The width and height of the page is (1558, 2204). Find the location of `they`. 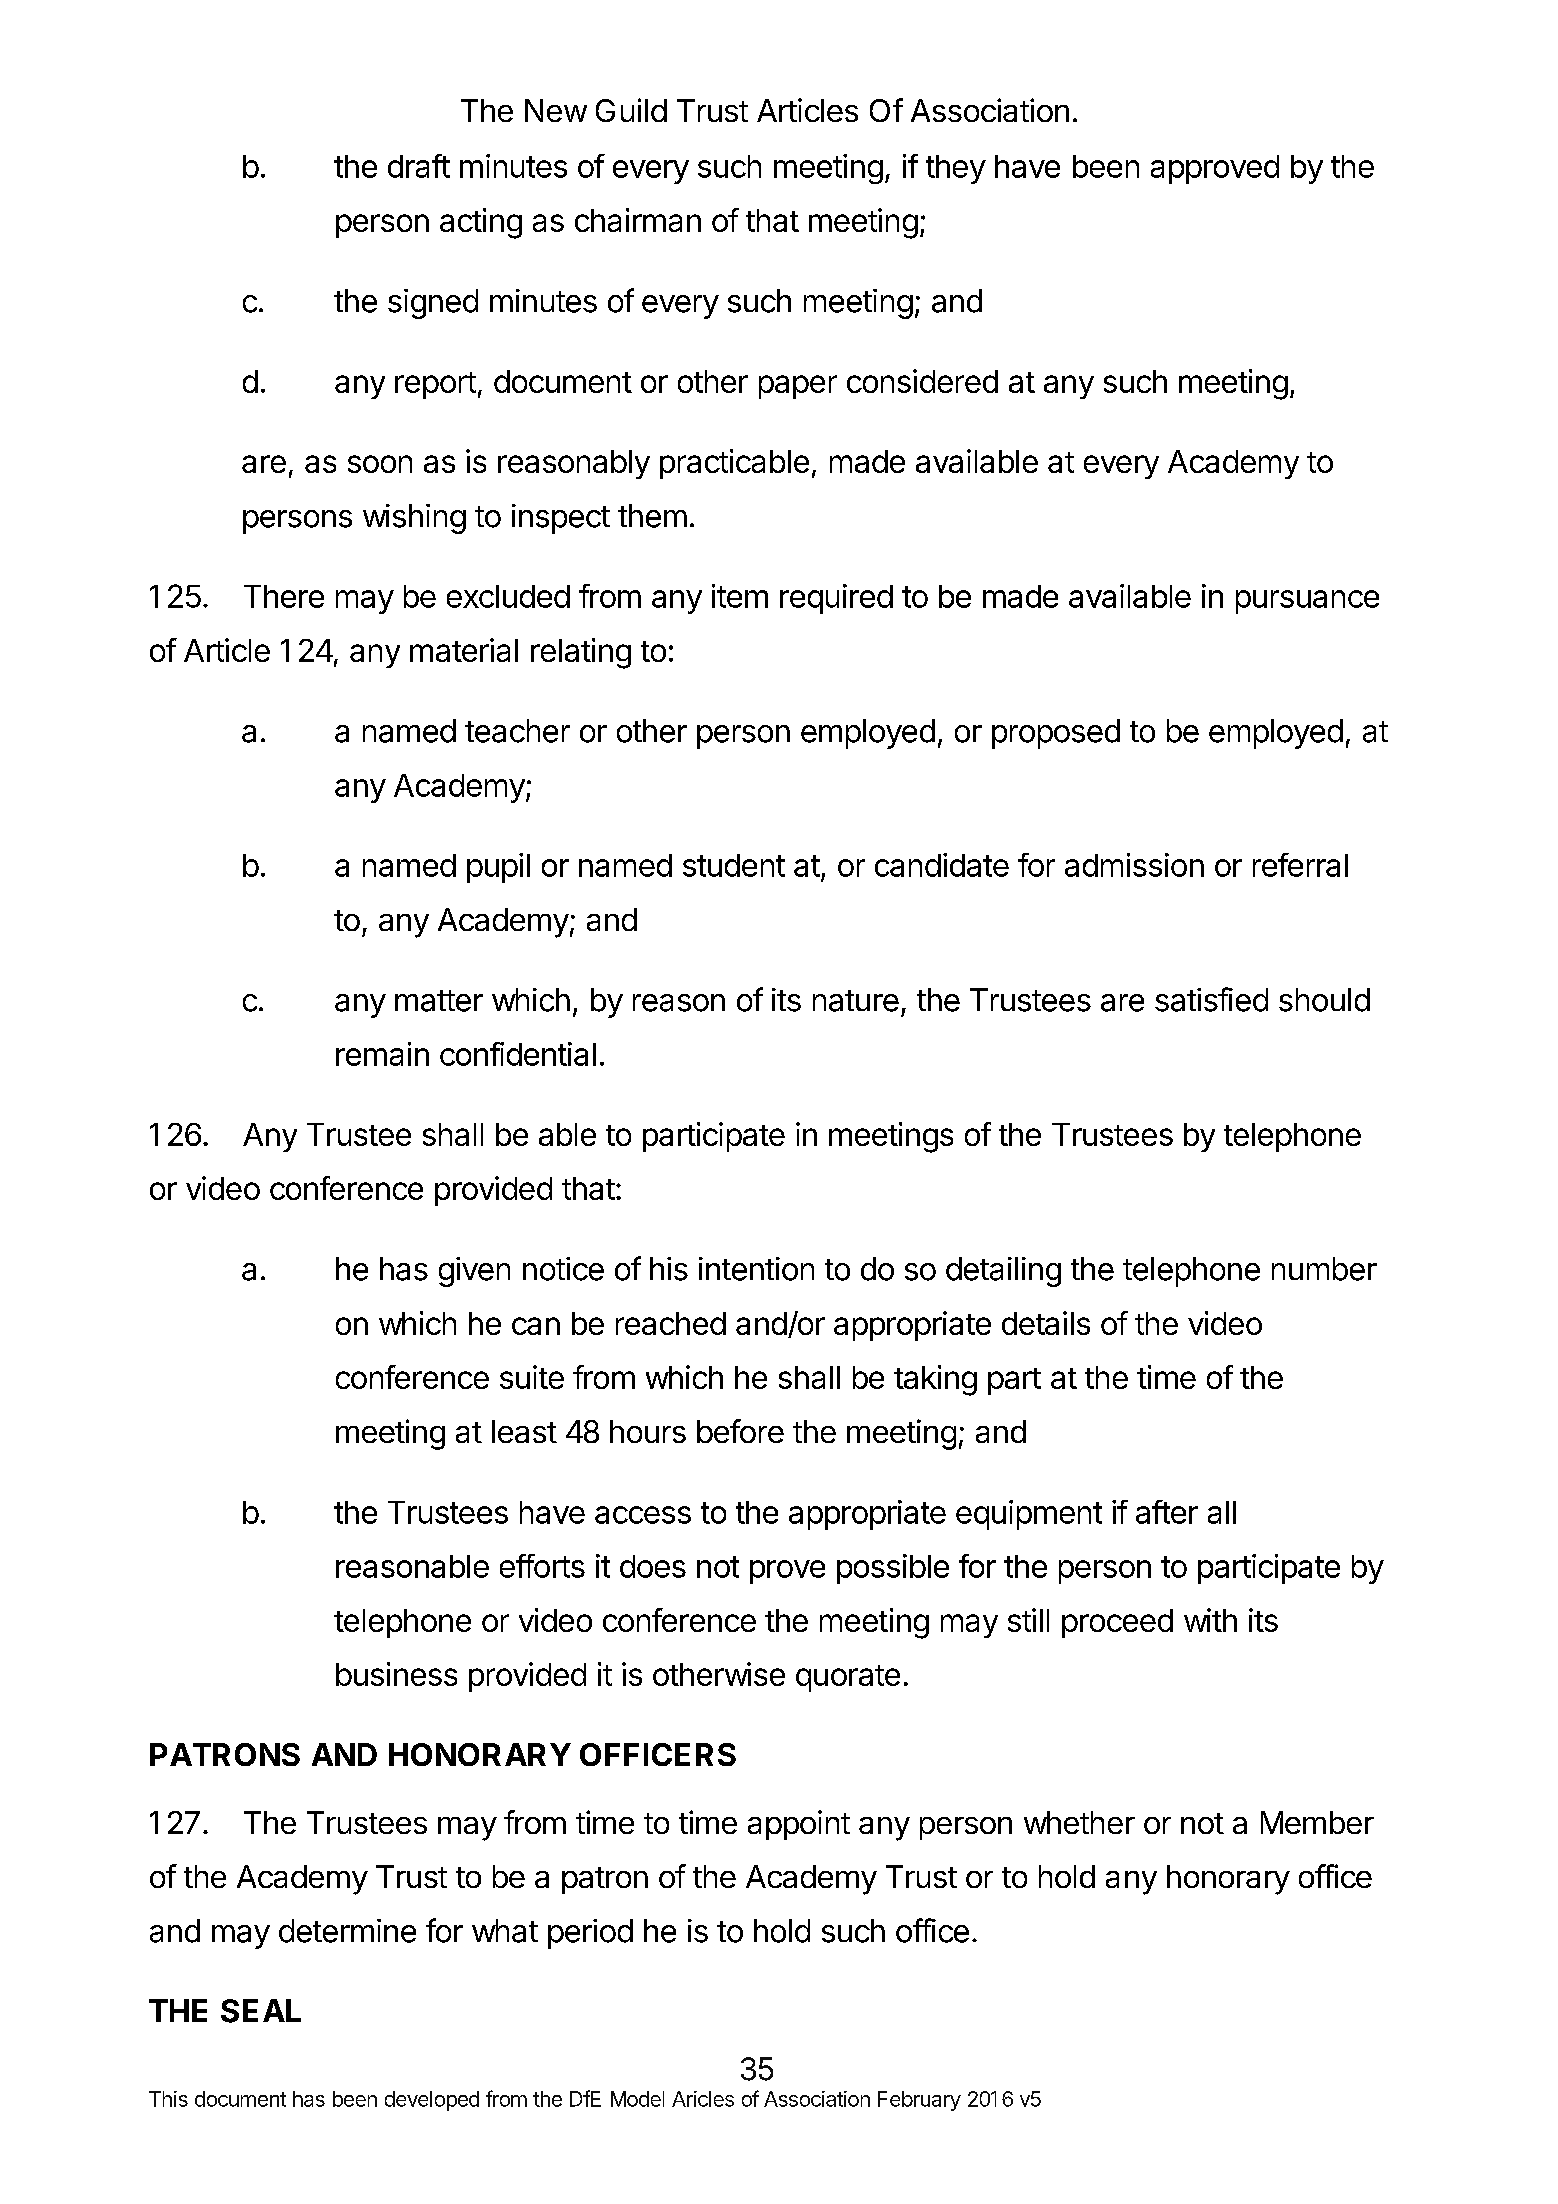

they is located at coordinates (956, 169).
